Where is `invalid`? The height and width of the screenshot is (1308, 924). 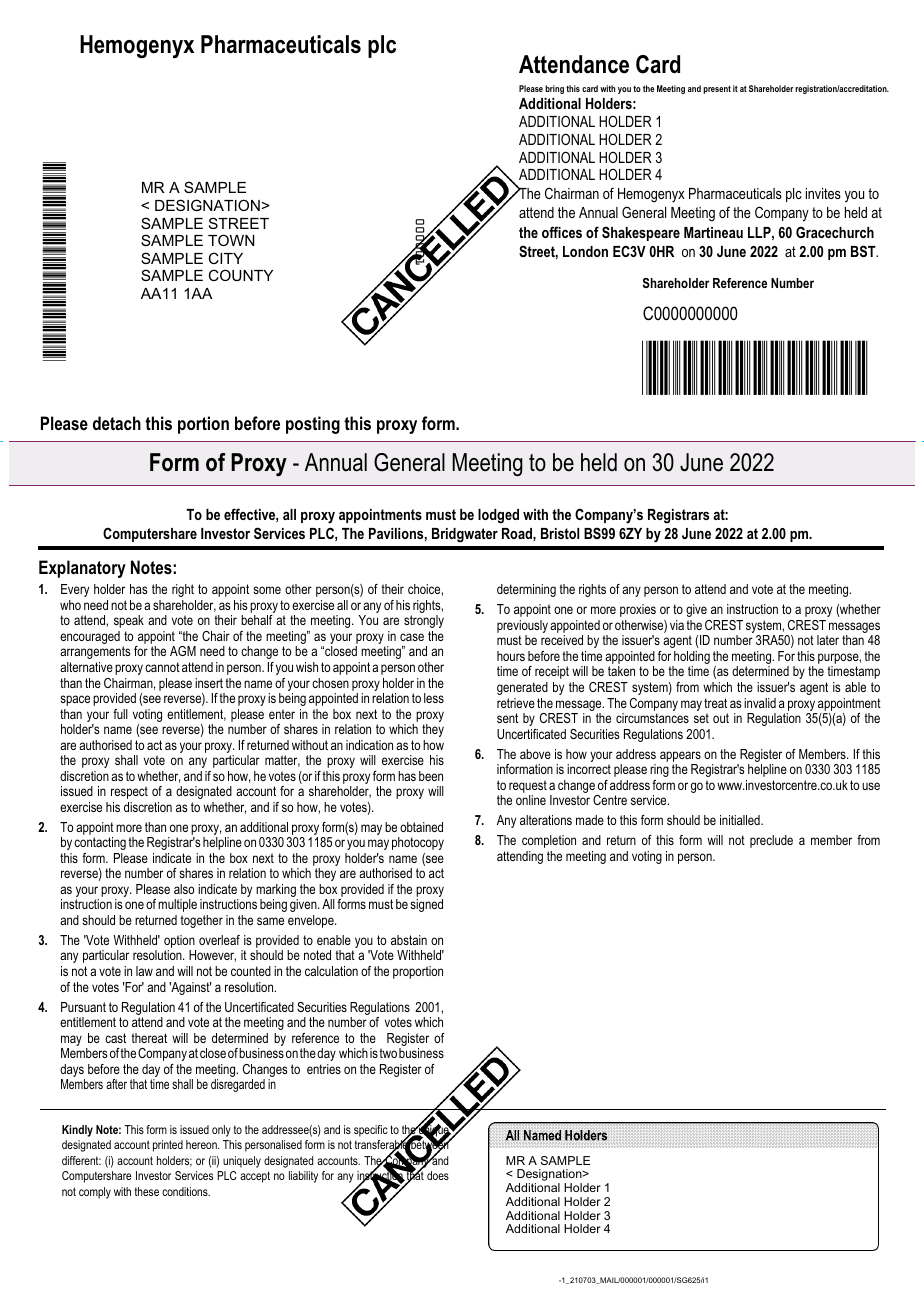
invalid is located at coordinates (760, 703).
